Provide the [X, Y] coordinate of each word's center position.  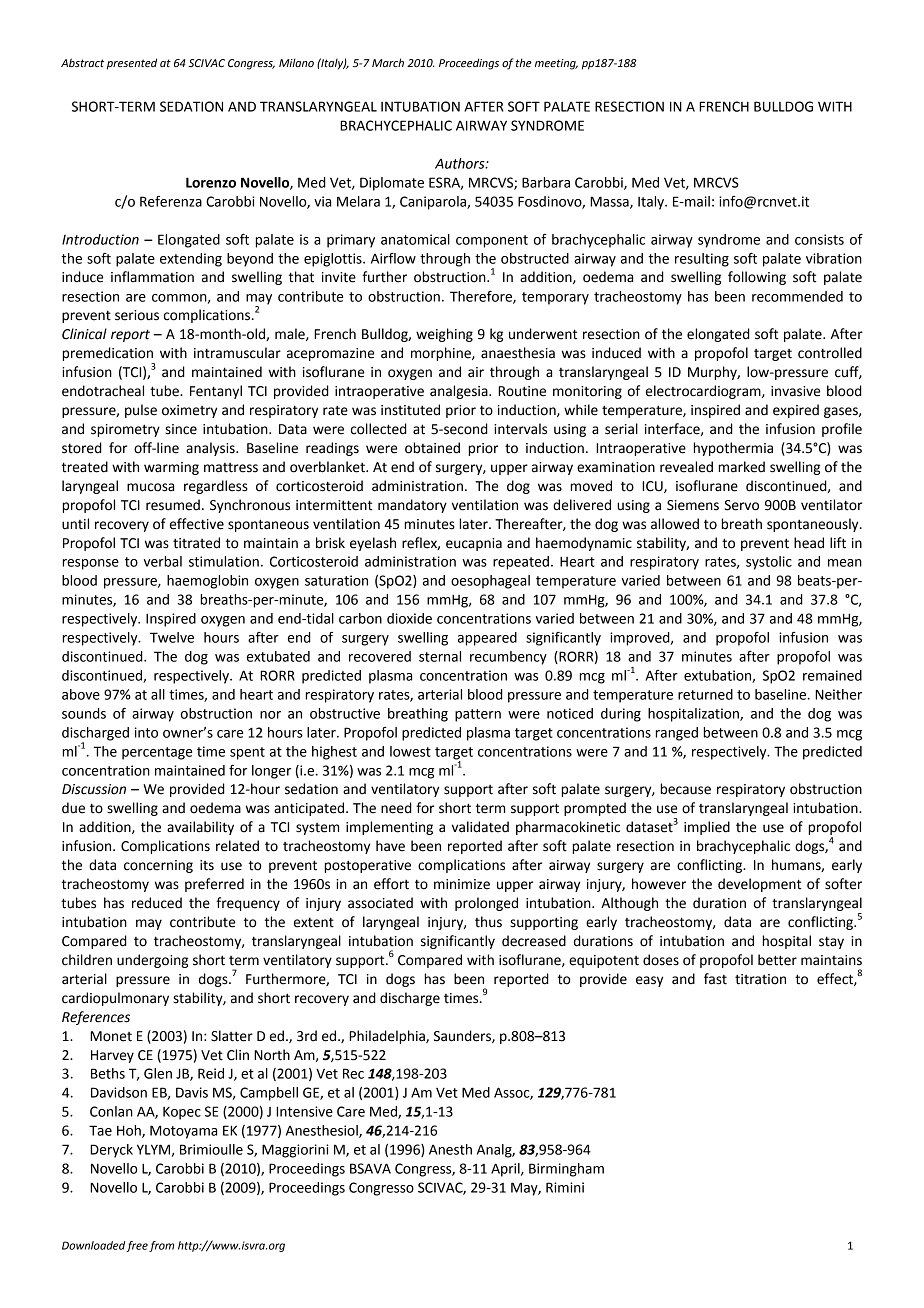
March [388, 62]
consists [819, 239]
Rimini [565, 1187]
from [161, 1246]
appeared [487, 639]
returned [705, 694]
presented [132, 64]
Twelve [172, 637]
